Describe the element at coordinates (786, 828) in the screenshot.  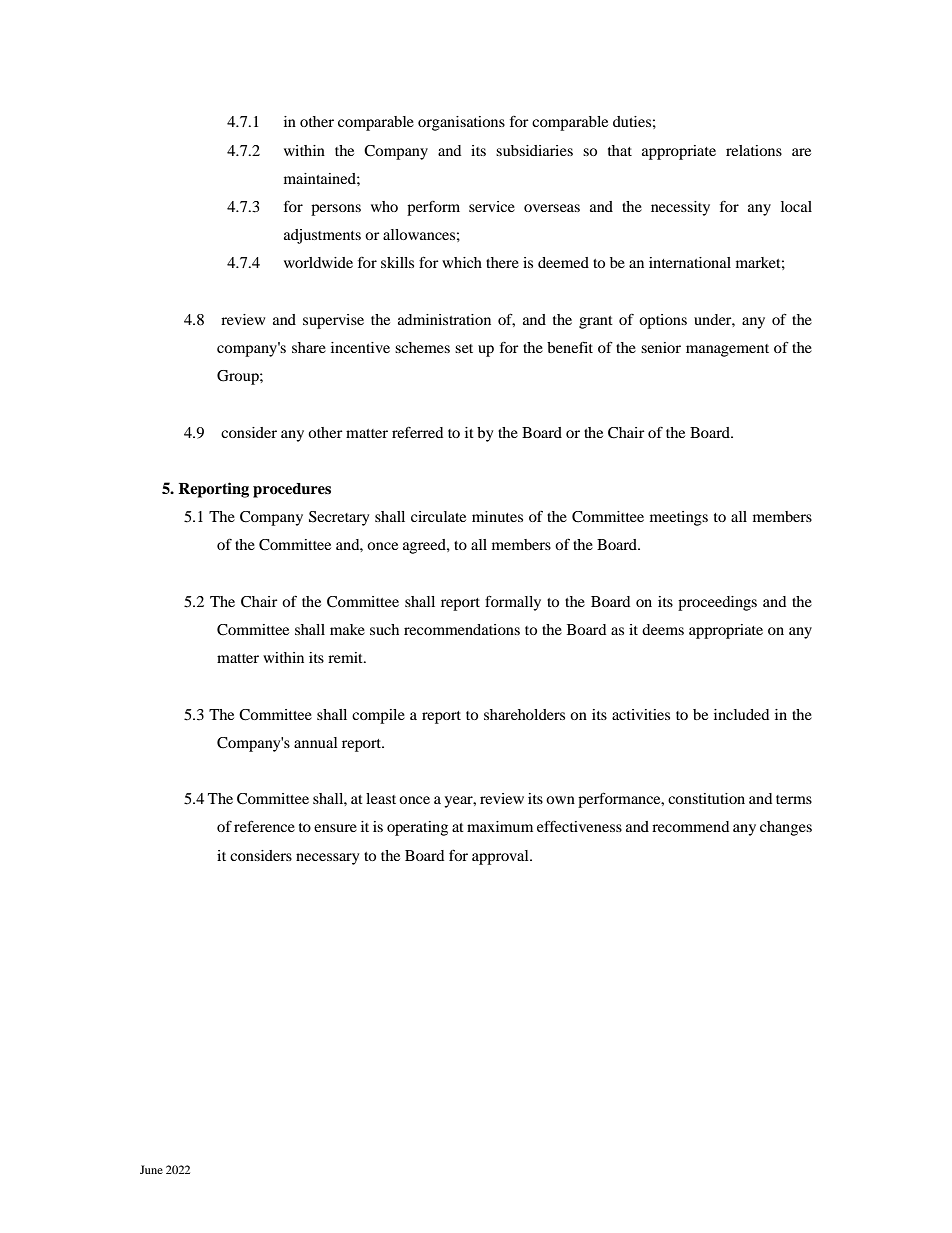
I see `changes` at that location.
